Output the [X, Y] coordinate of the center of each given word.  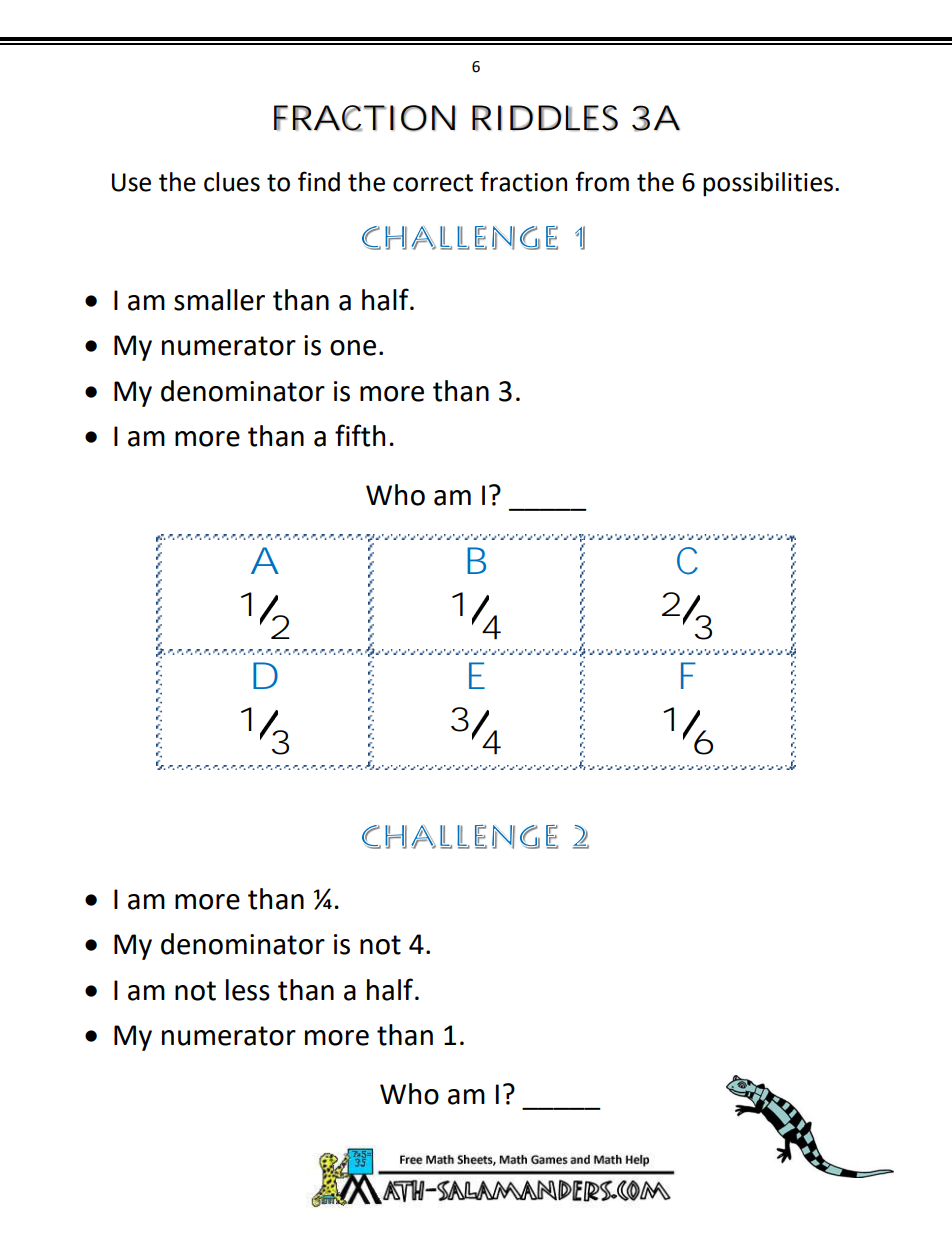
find [319, 181]
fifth [360, 435]
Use [131, 182]
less [248, 990]
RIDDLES [545, 118]
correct [433, 183]
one [353, 348]
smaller [219, 300]
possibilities [768, 184]
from [602, 181]
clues [232, 182]
